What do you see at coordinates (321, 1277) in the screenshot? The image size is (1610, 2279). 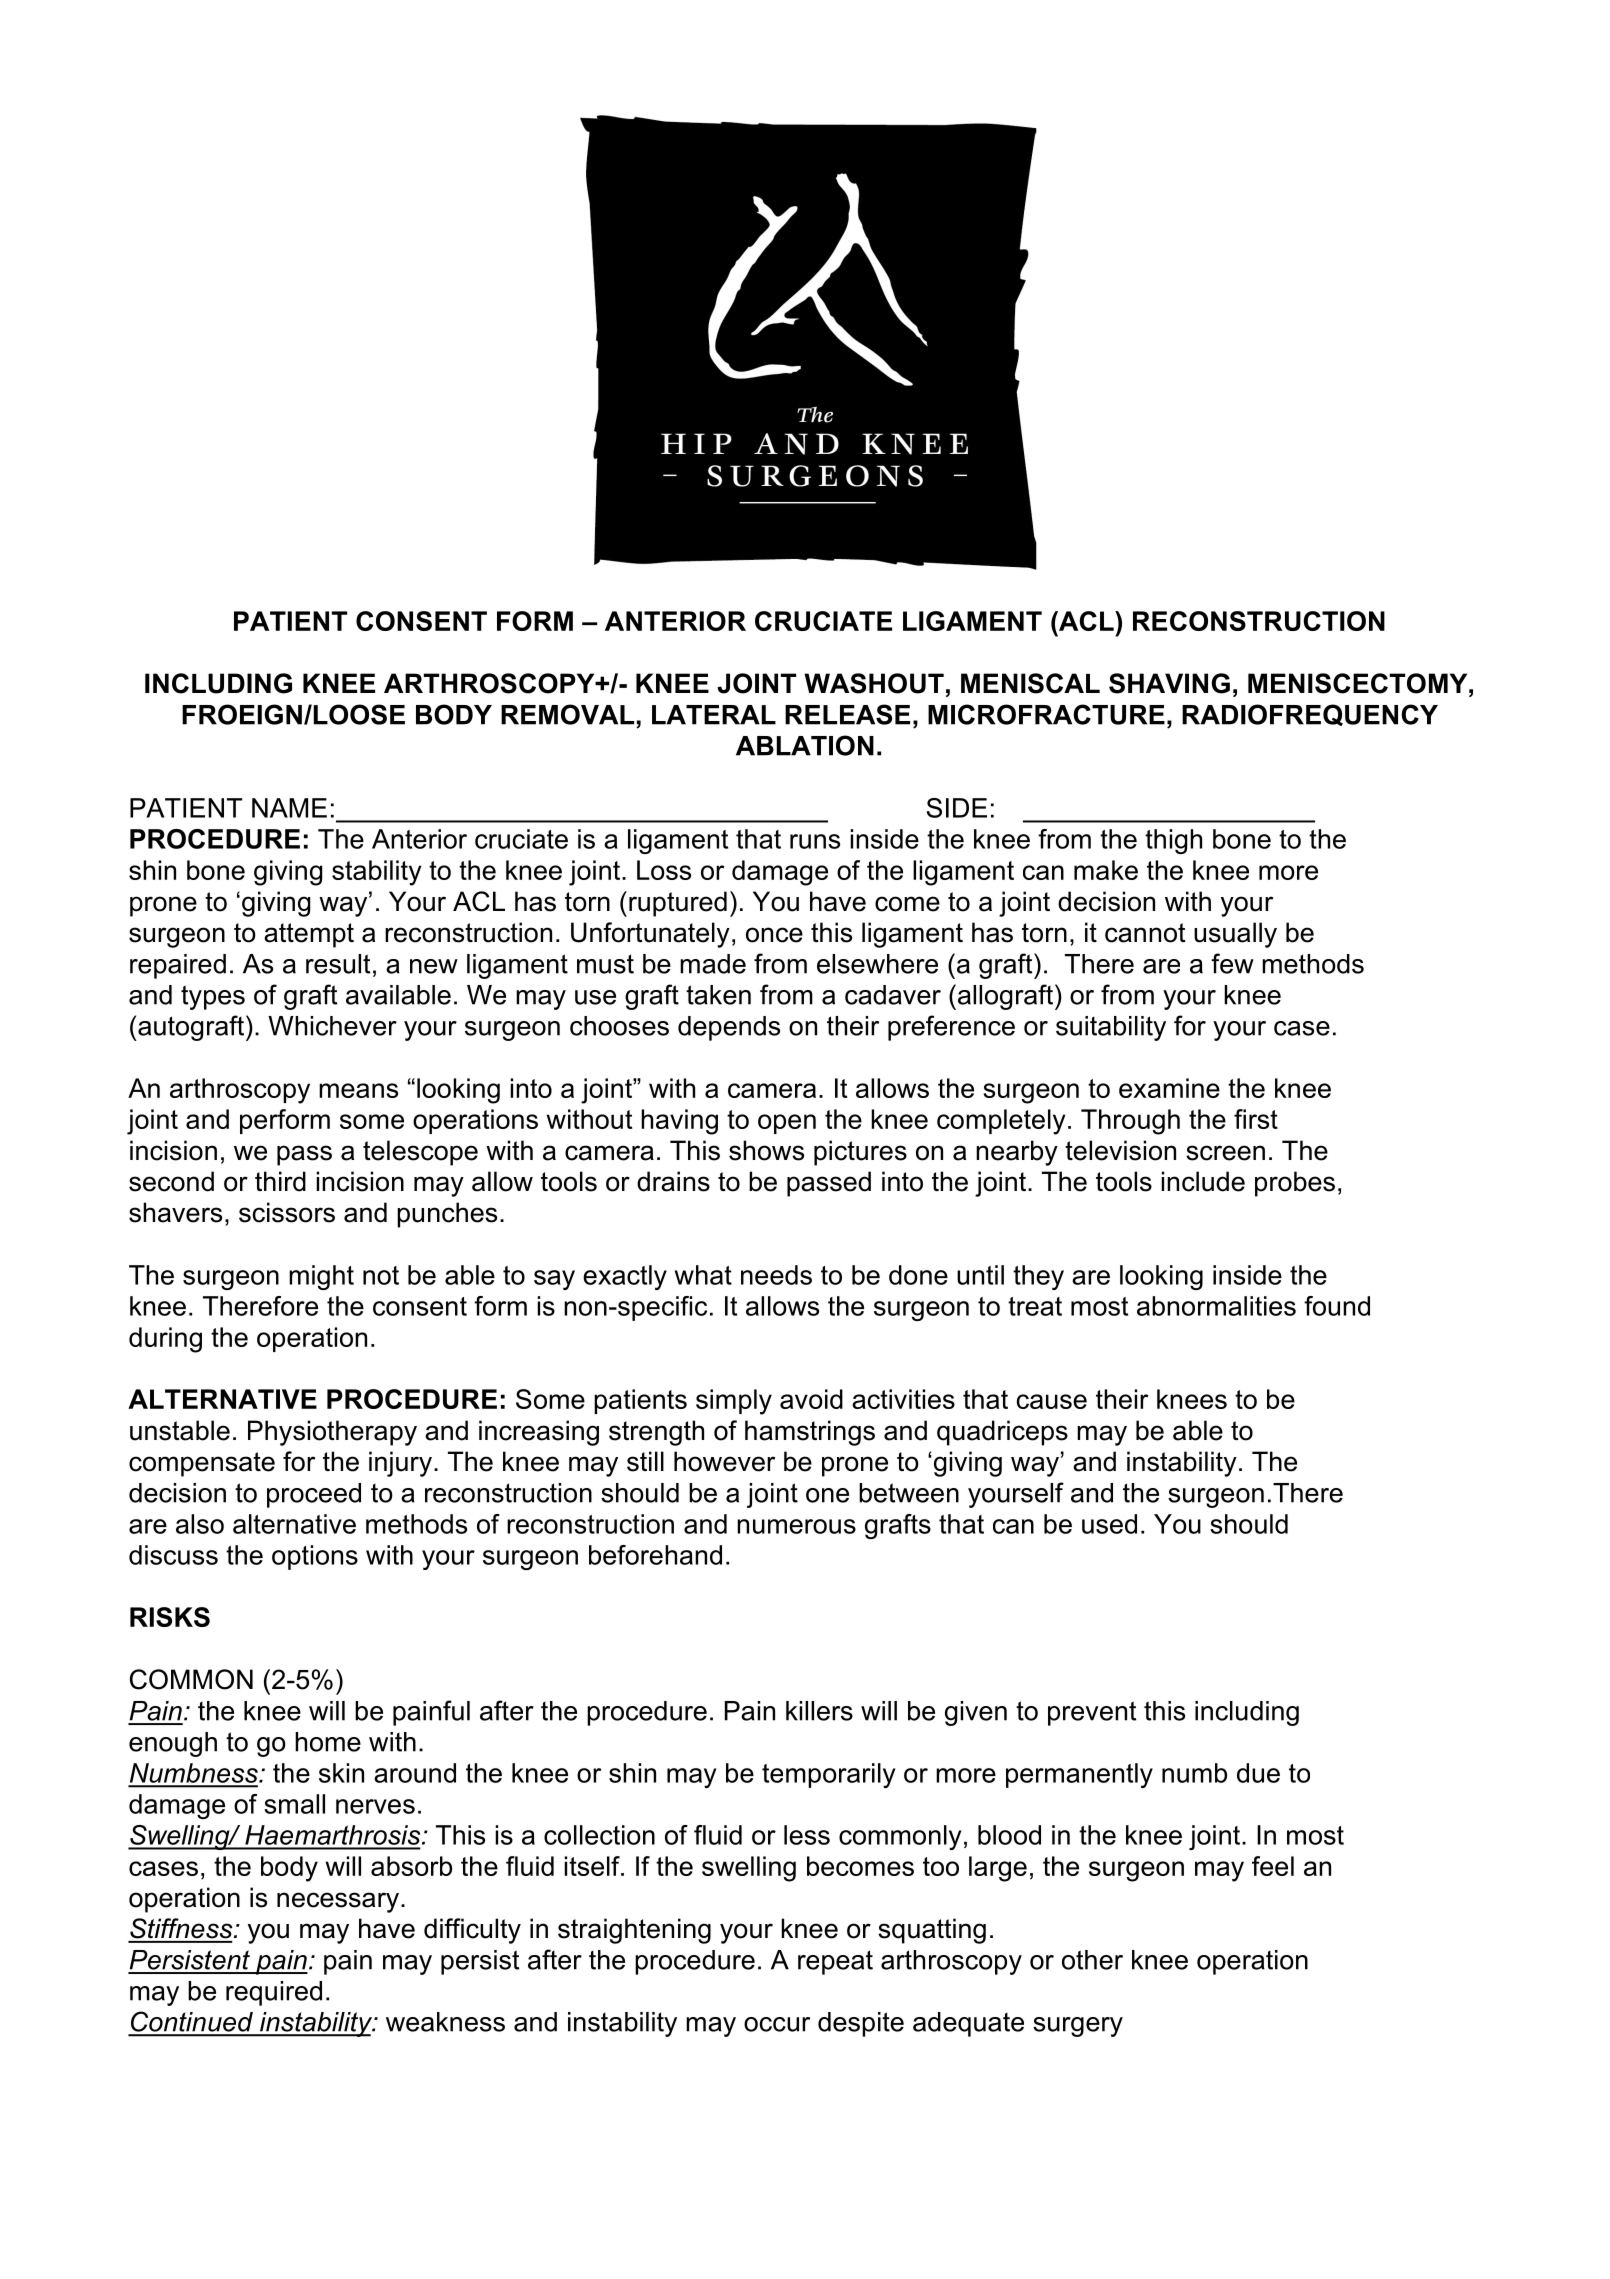 I see `might` at bounding box center [321, 1277].
